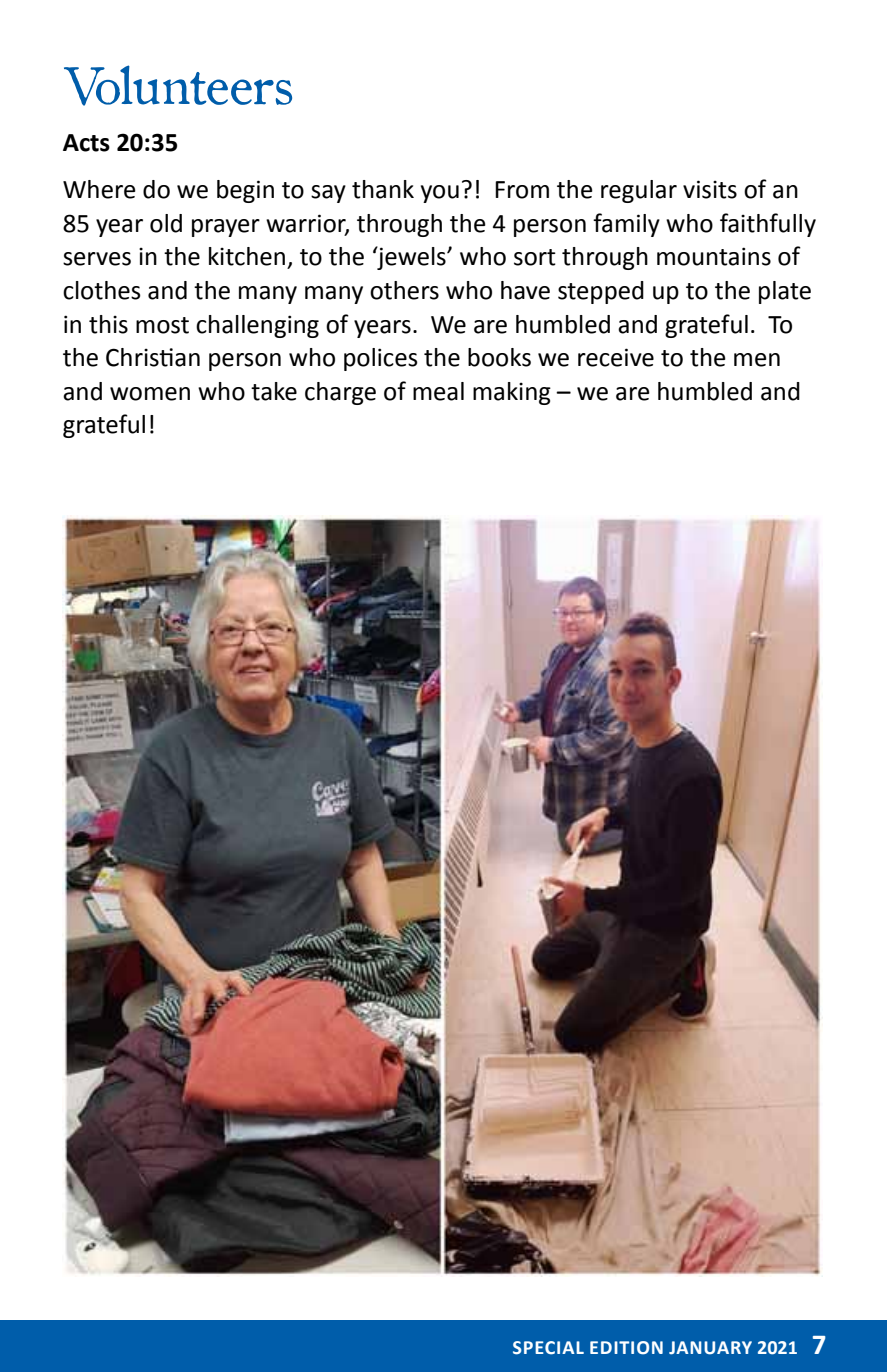  What do you see at coordinates (512, 393) in the screenshot?
I see `making` at bounding box center [512, 393].
